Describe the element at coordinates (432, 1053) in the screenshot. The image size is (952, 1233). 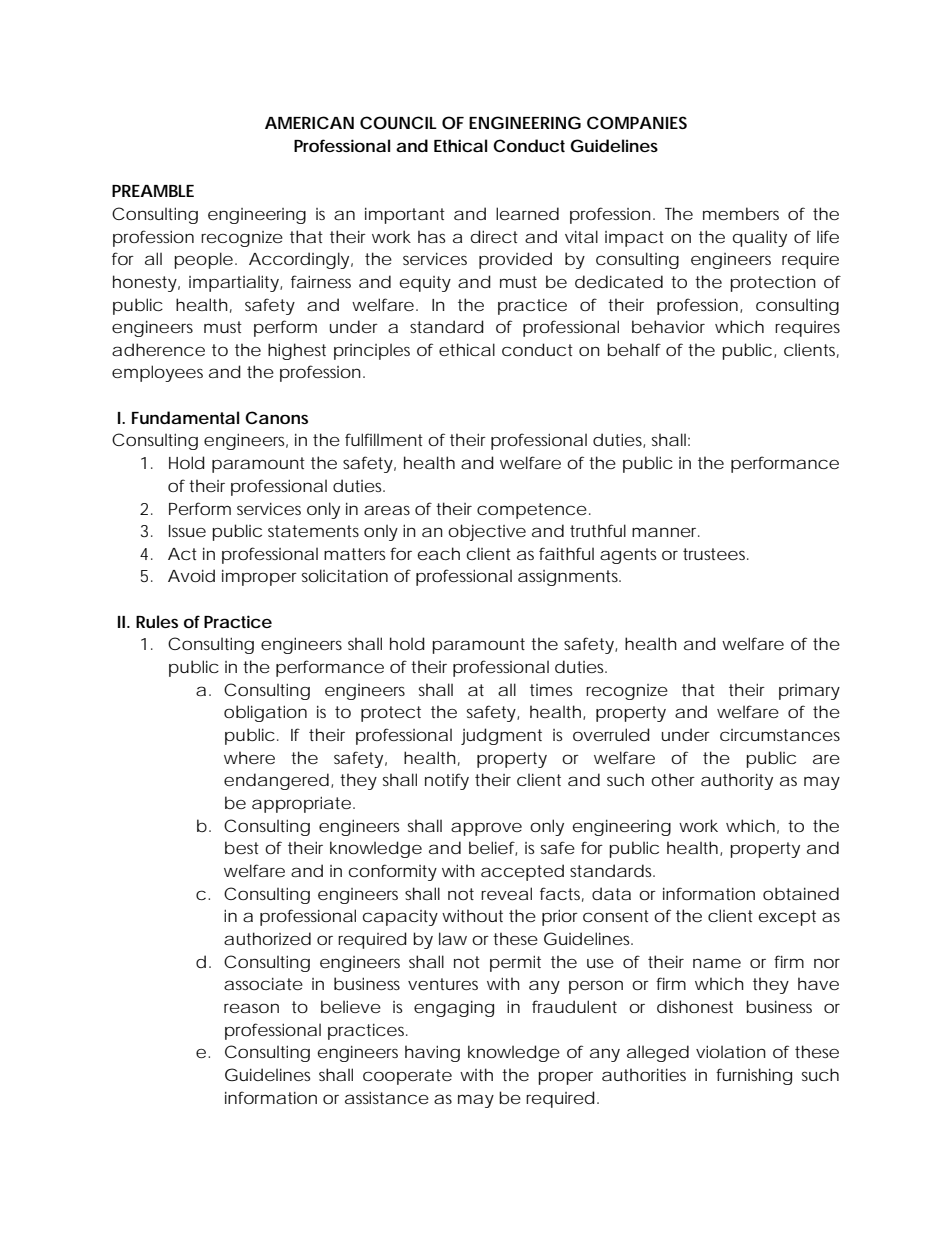
I see `having` at that location.
